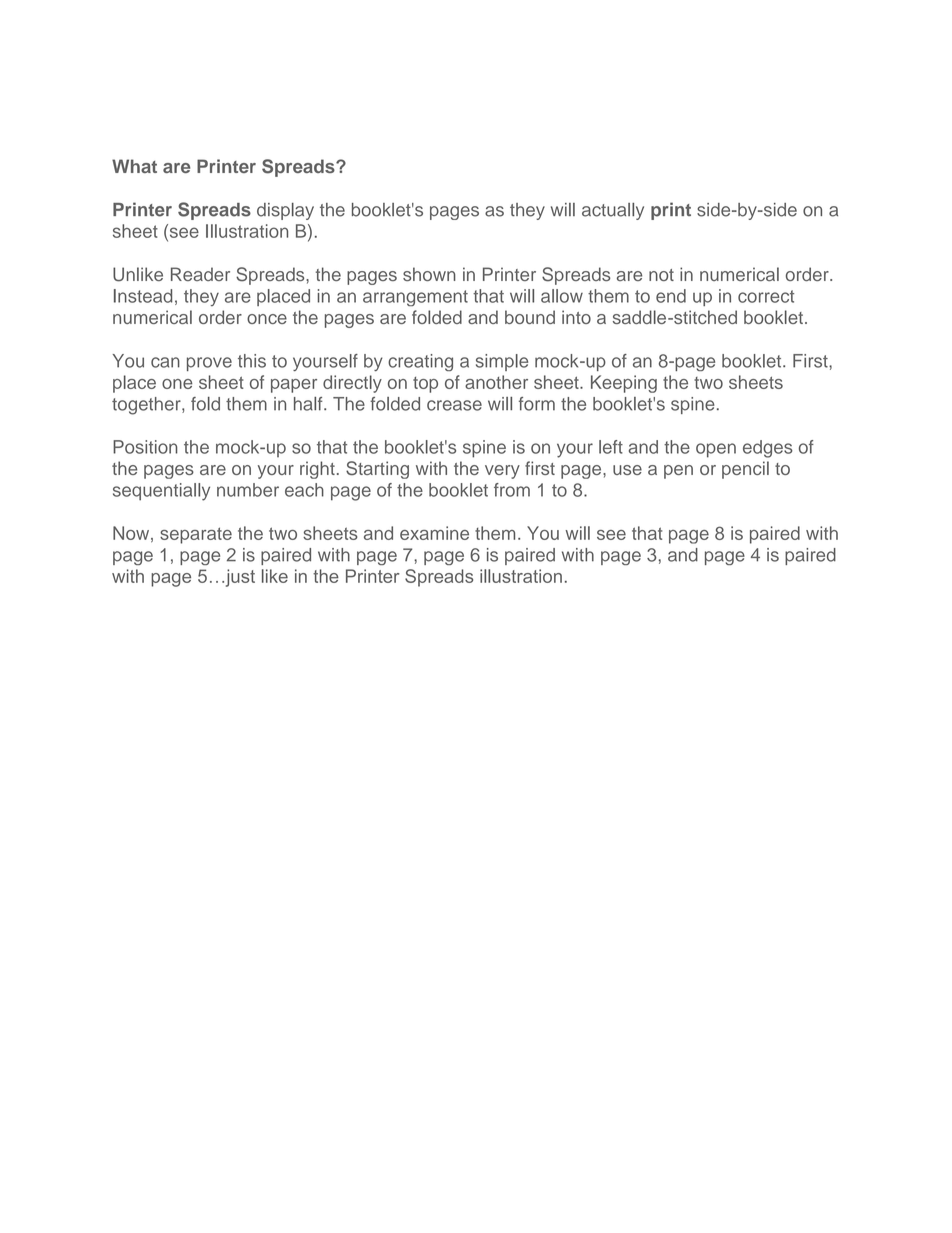  I want to click on arrangement, so click(415, 298).
